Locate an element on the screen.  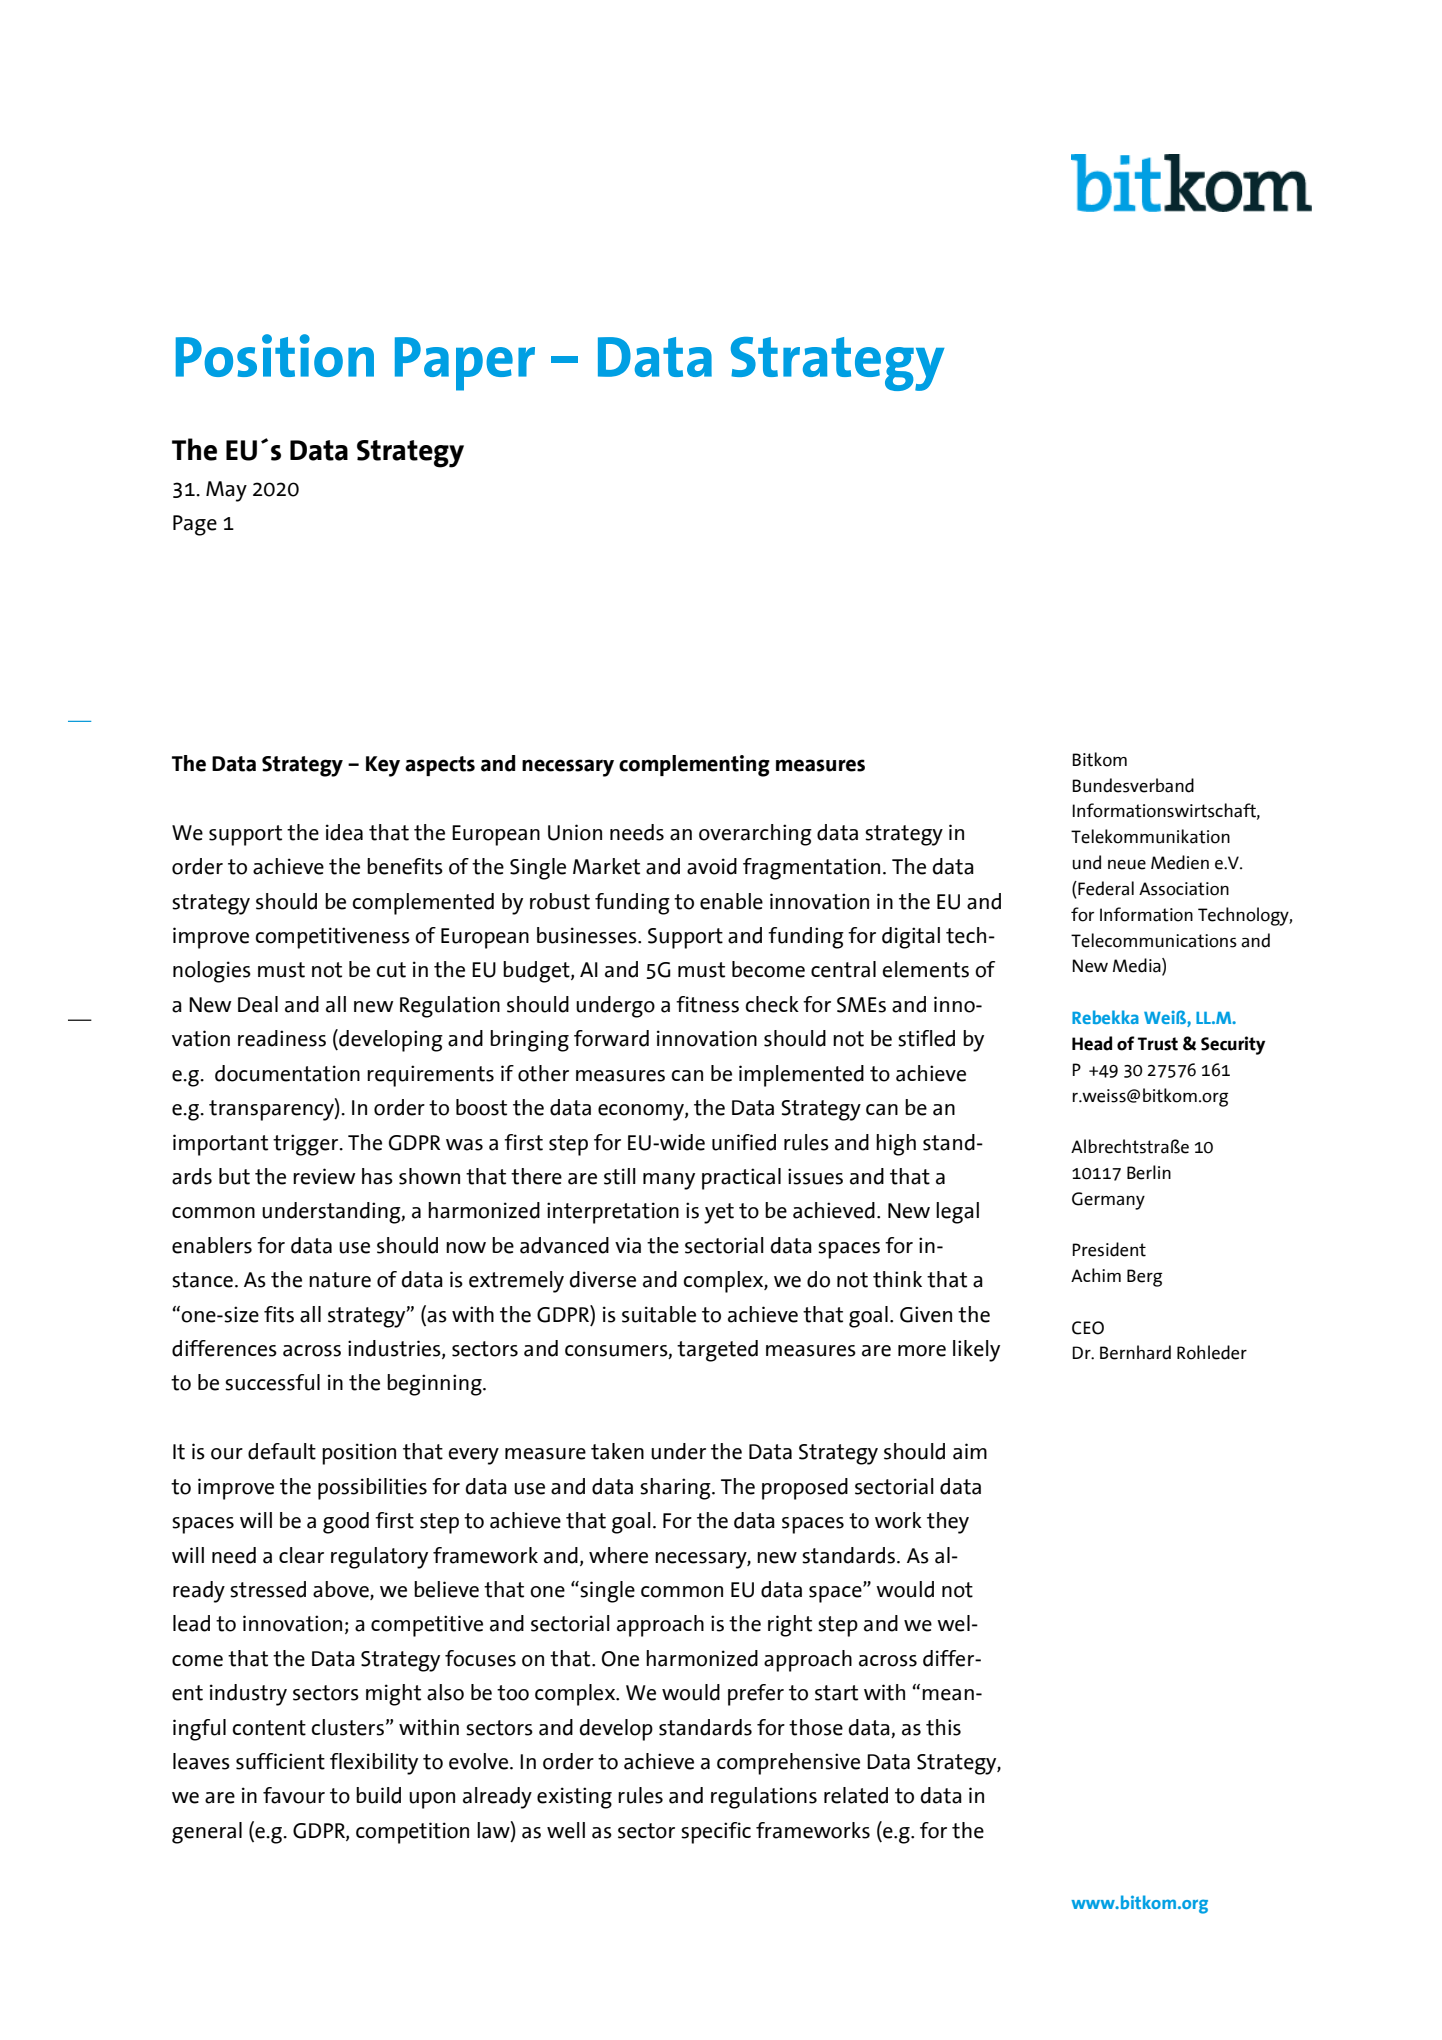
complementing is located at coordinates (694, 766).
